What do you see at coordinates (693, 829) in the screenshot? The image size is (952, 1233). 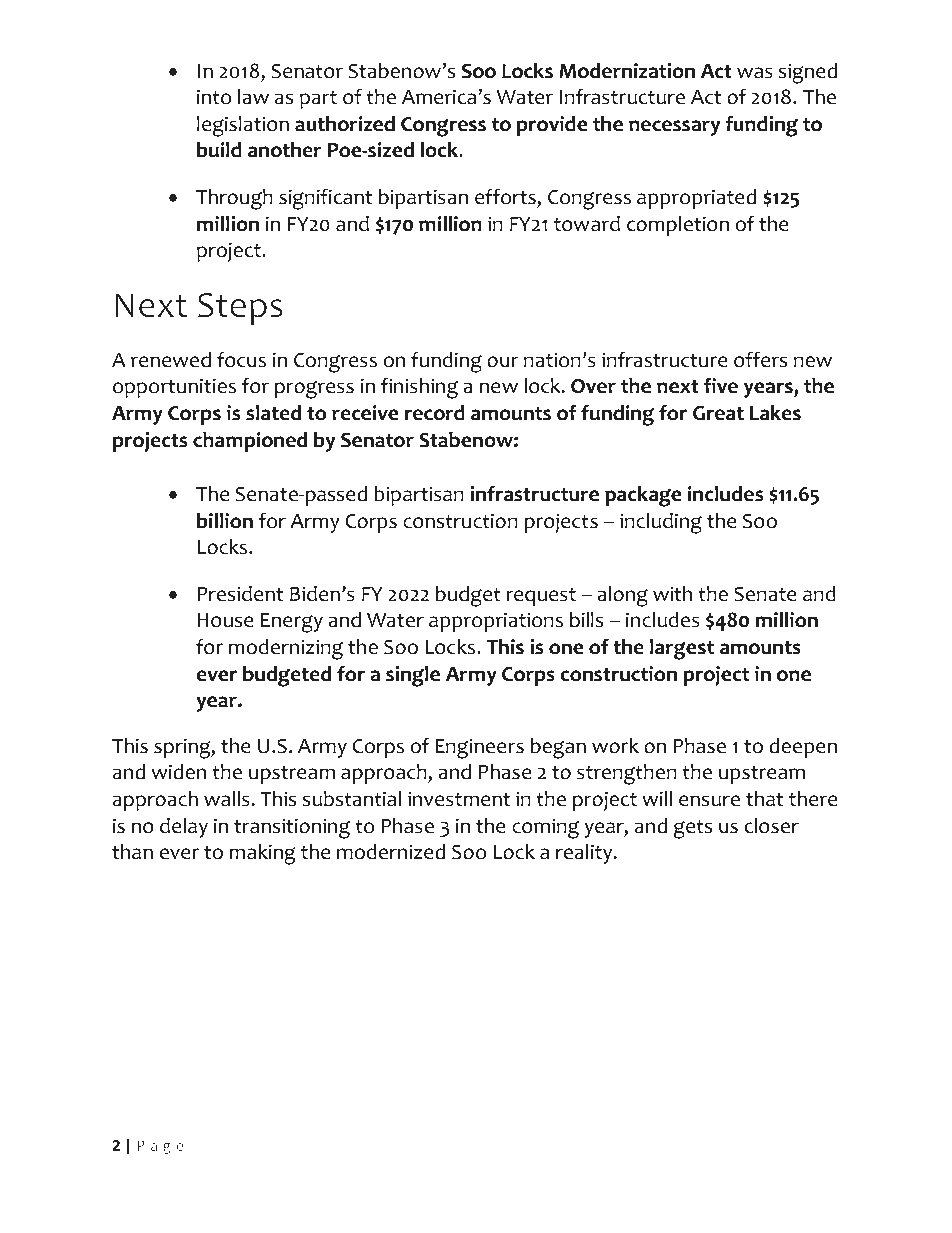 I see `gets` at bounding box center [693, 829].
